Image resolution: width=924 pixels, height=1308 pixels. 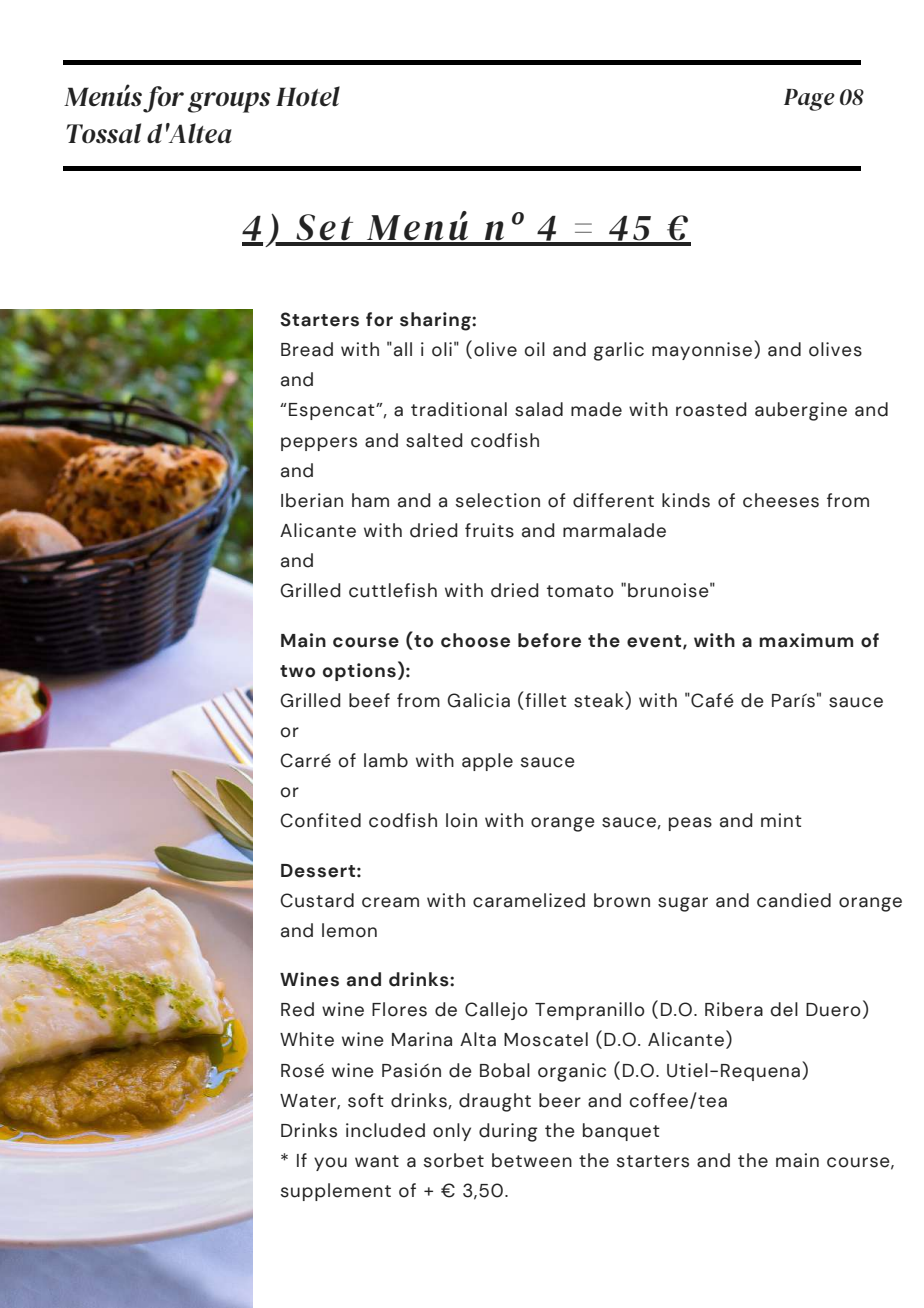 What do you see at coordinates (436, 321) in the document?
I see `sharing` at bounding box center [436, 321].
